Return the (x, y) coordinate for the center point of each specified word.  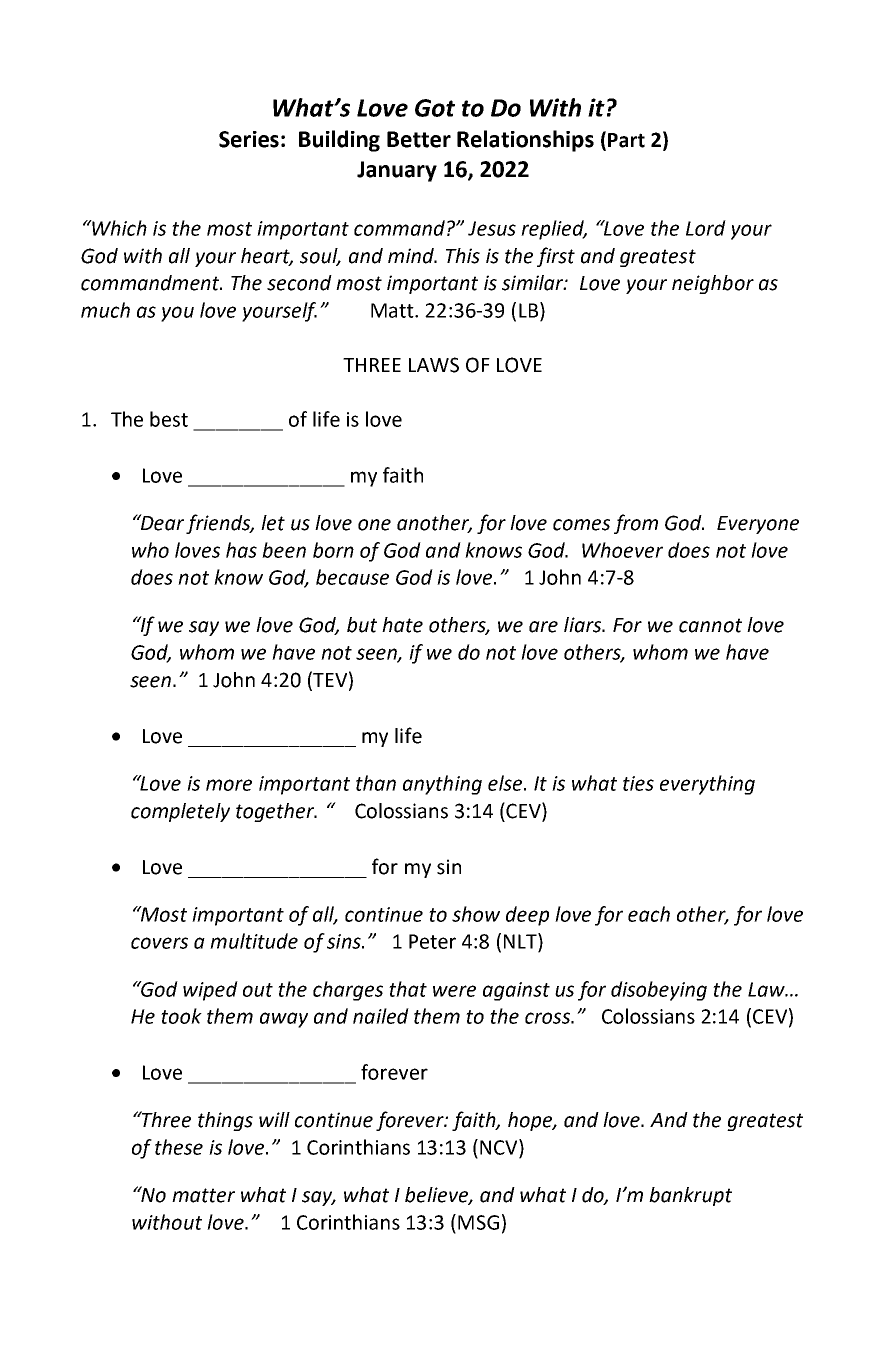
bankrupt (690, 1196)
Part (626, 140)
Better (419, 139)
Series (249, 139)
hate (402, 625)
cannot (710, 625)
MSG (478, 1222)
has (241, 550)
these (179, 1147)
